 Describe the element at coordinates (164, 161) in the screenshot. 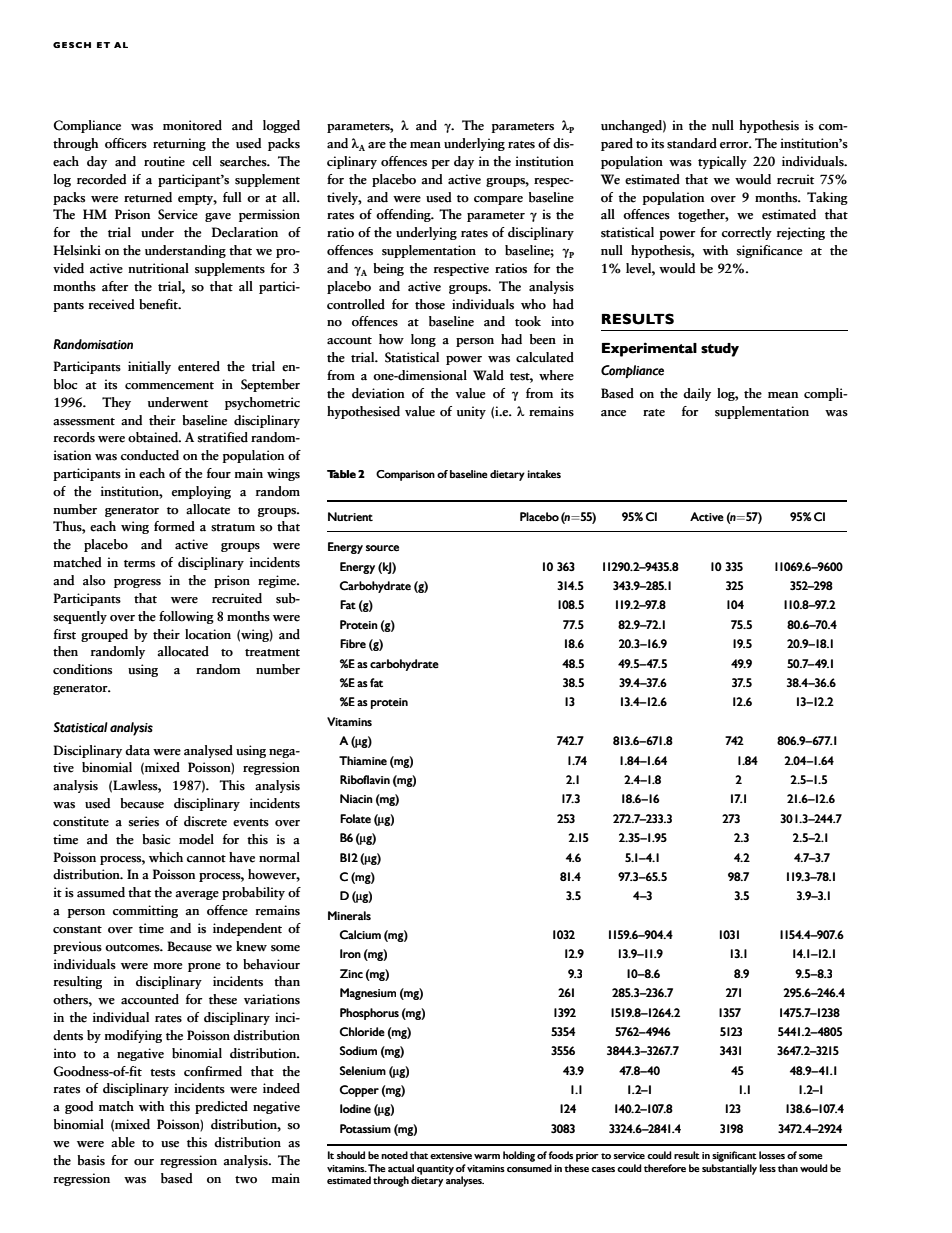

I see `routine` at that location.
